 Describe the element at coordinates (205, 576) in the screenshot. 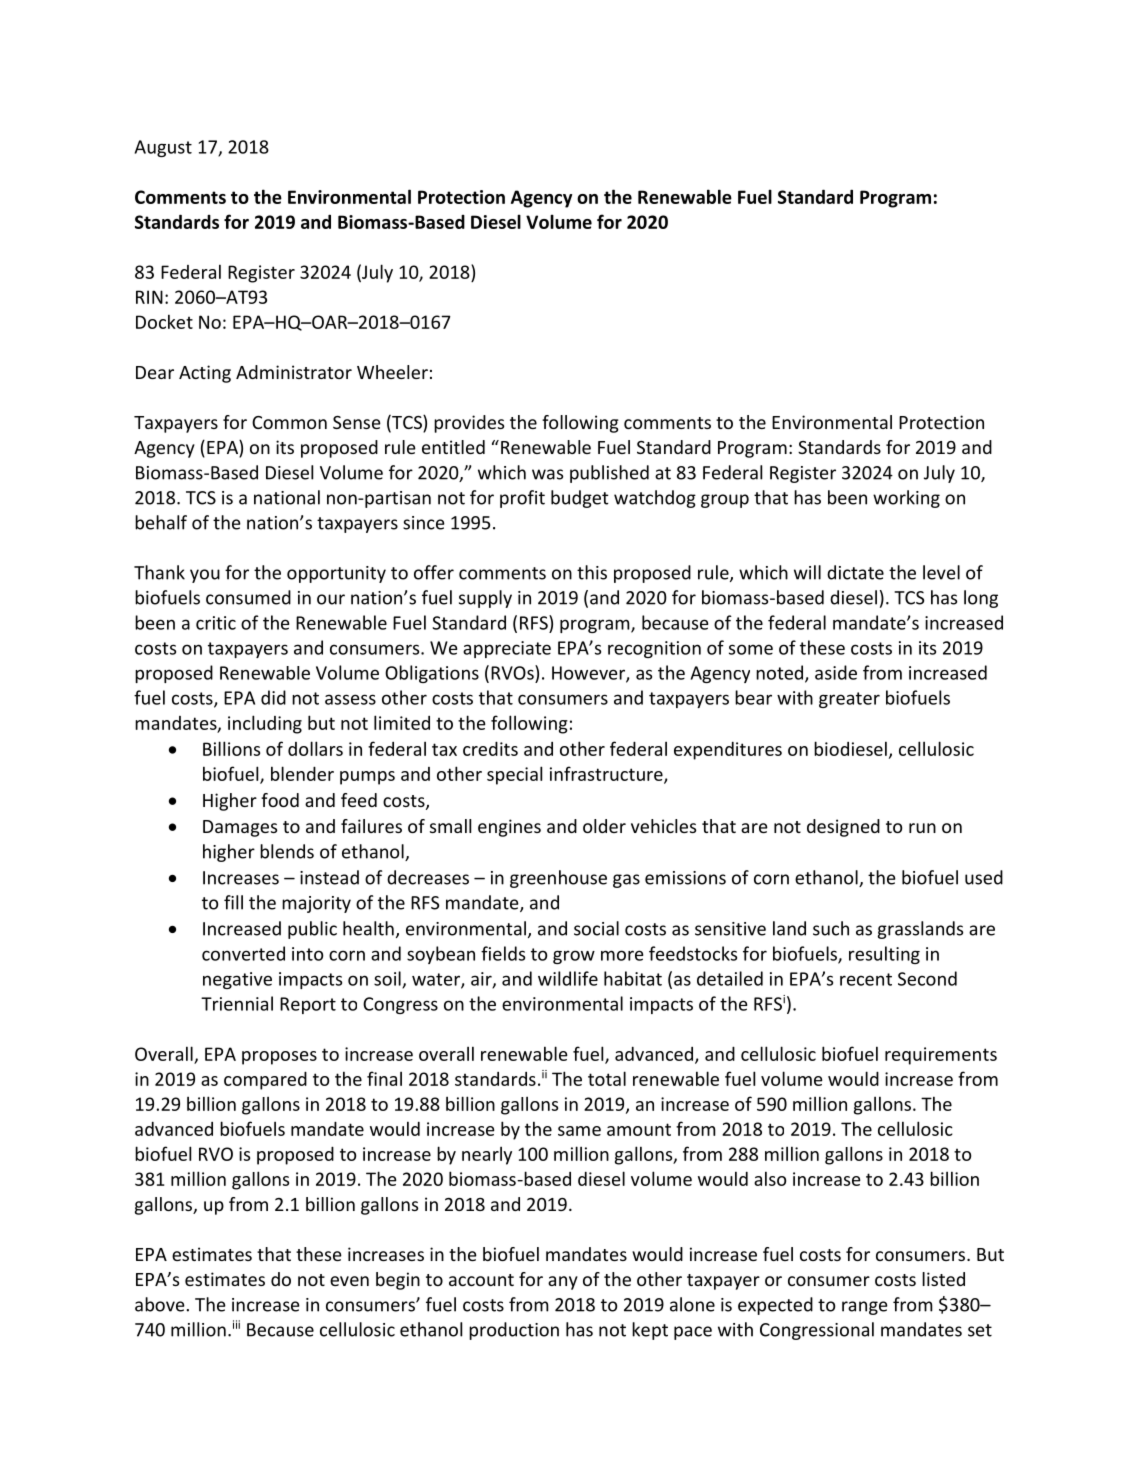

I see `you` at that location.
